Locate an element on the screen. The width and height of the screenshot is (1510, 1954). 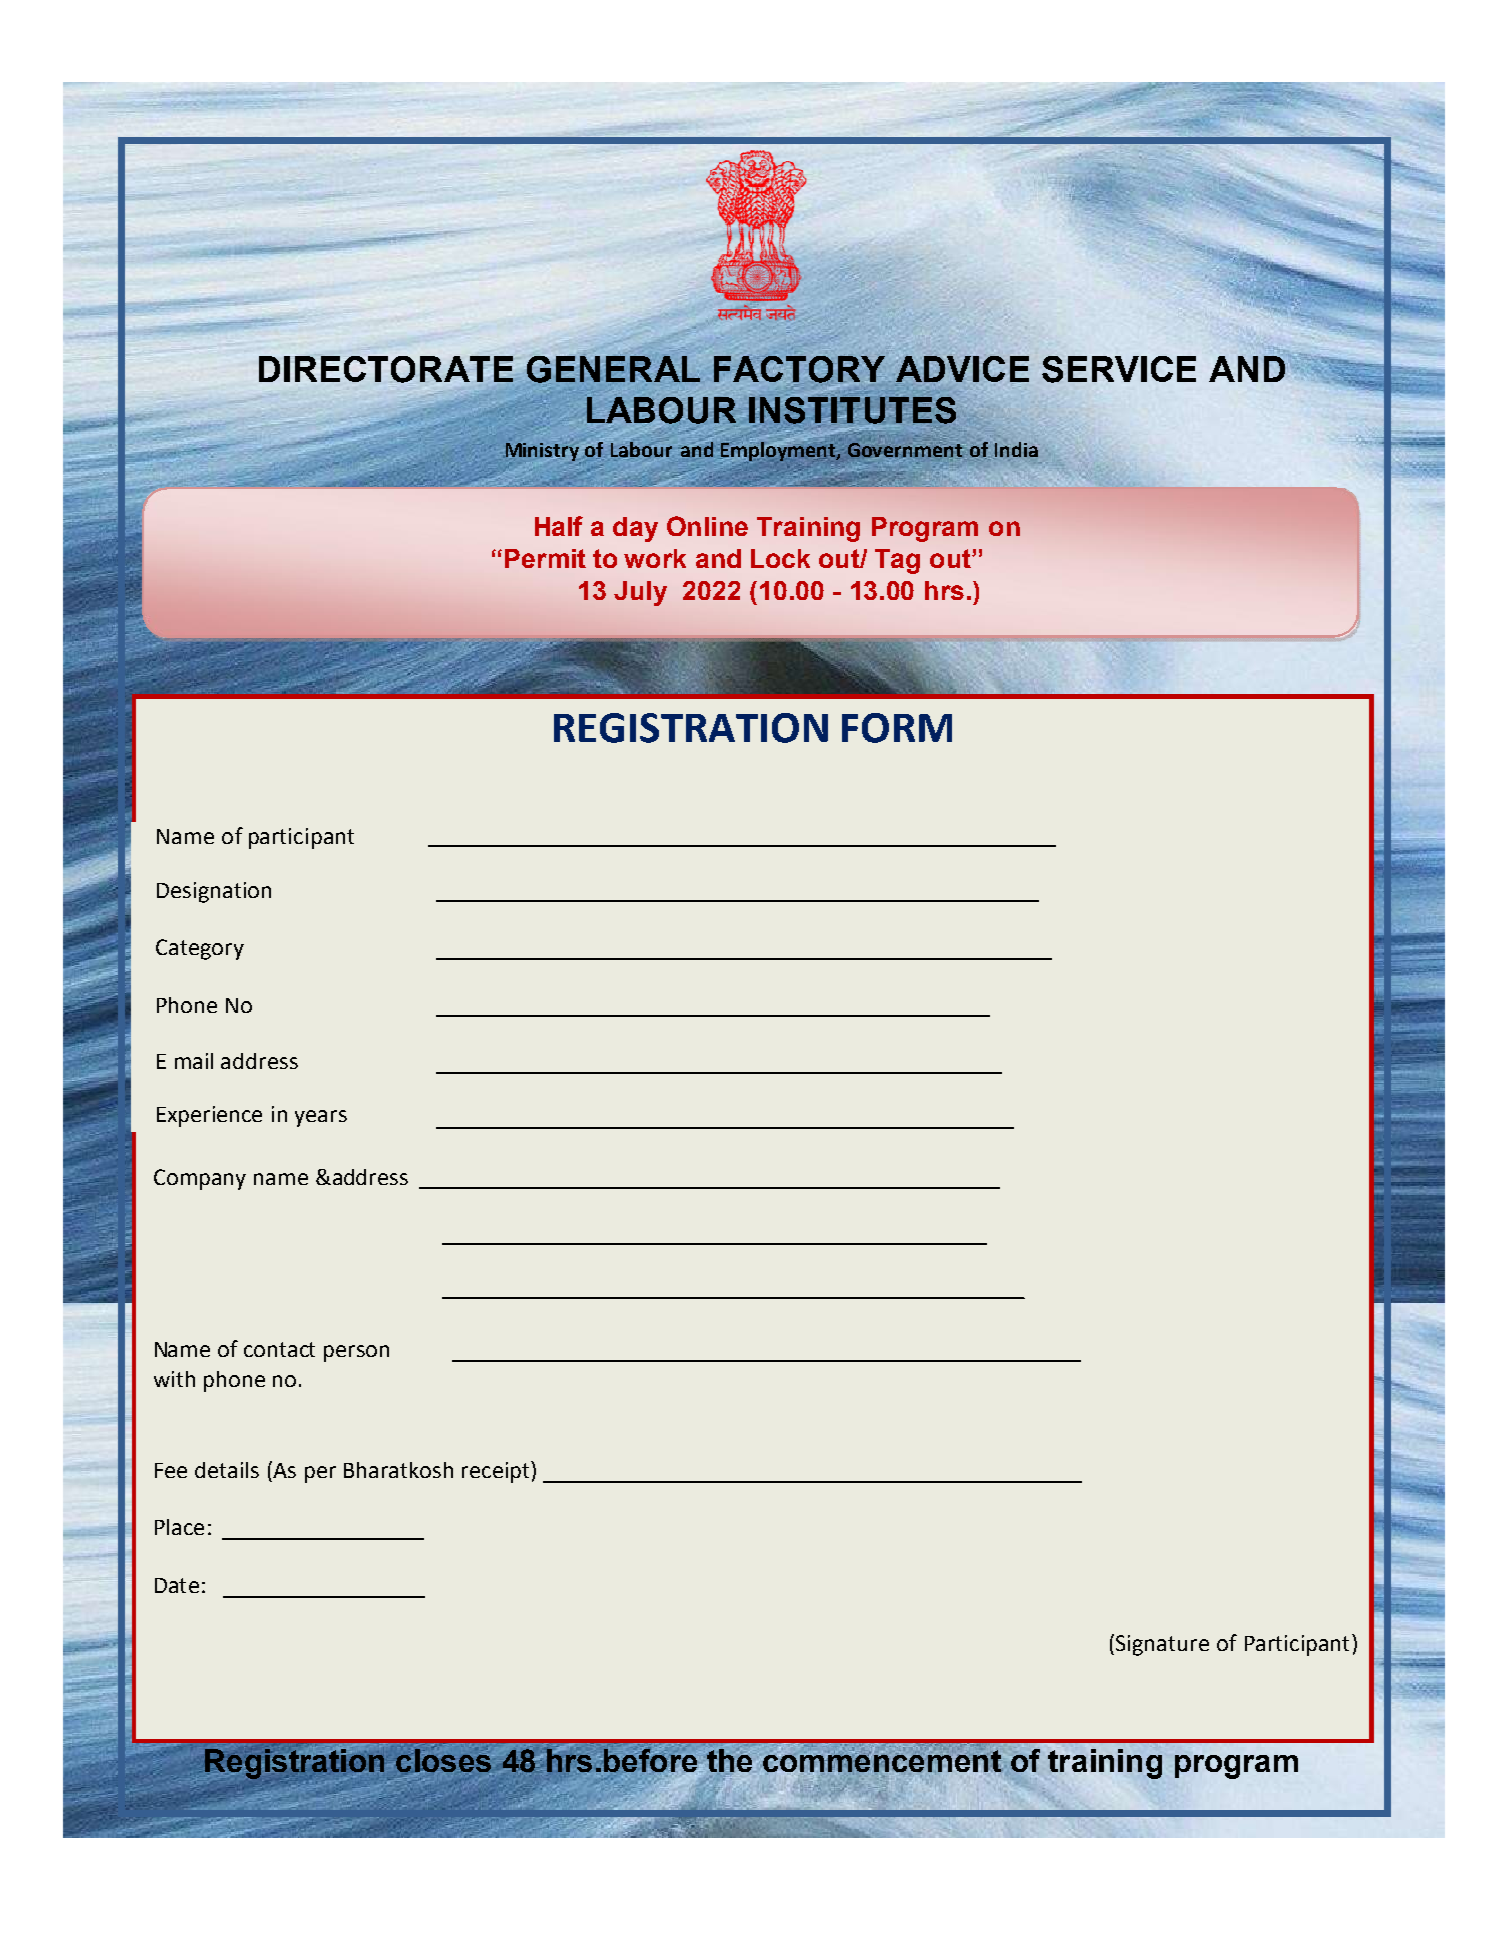
India is located at coordinates (1016, 449).
